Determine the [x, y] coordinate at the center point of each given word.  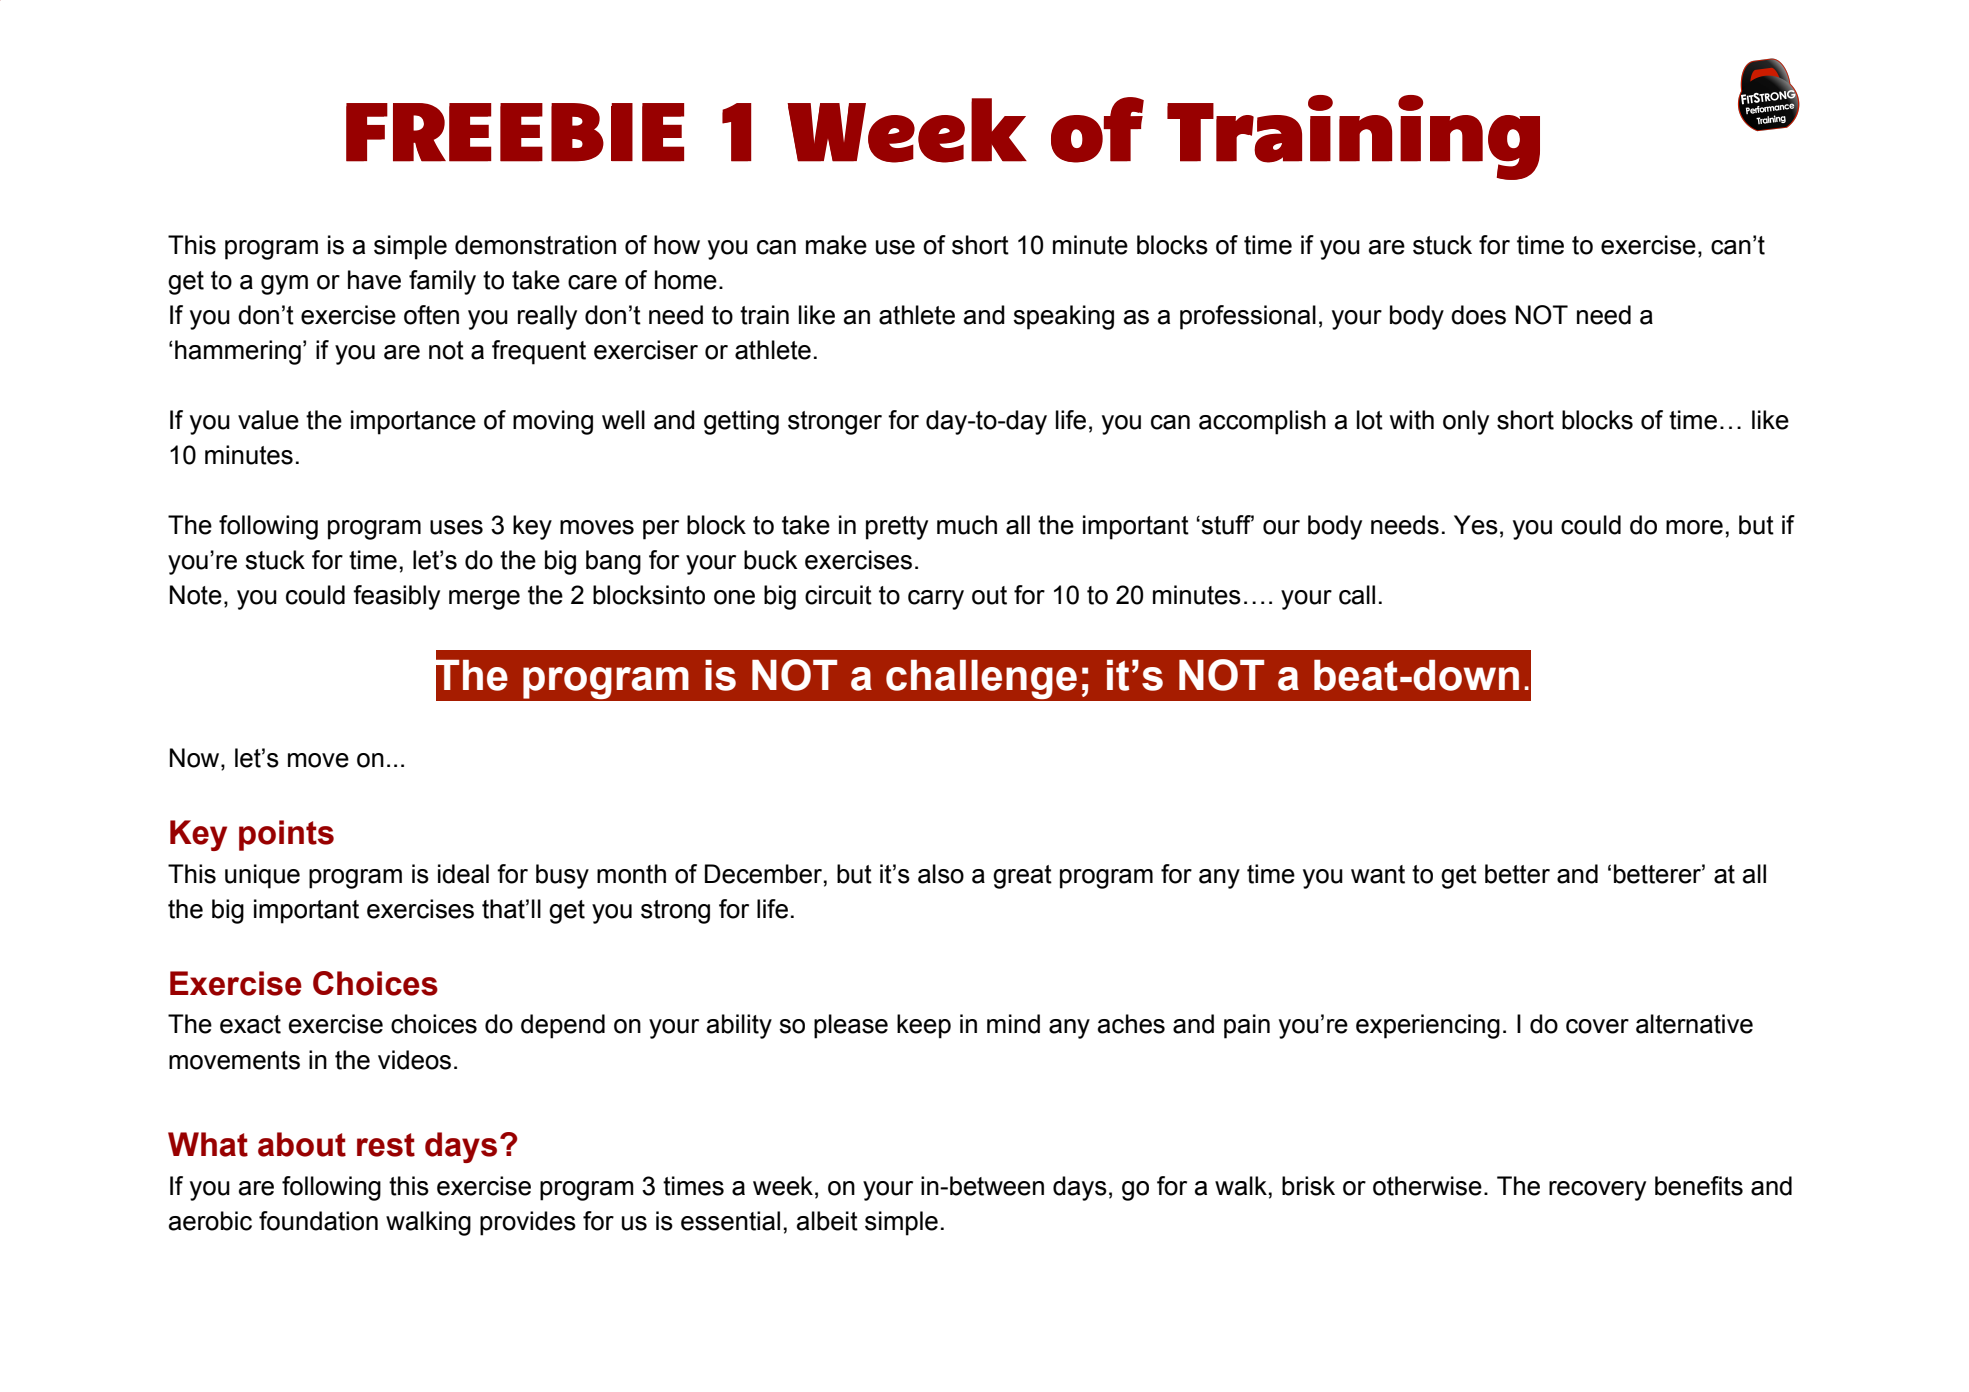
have [374, 280]
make [836, 245]
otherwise [1427, 1186]
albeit [827, 1221]
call [1357, 595]
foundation [318, 1221]
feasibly [396, 597]
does [1478, 315]
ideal [463, 874]
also [941, 874]
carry [936, 600]
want [1378, 874]
